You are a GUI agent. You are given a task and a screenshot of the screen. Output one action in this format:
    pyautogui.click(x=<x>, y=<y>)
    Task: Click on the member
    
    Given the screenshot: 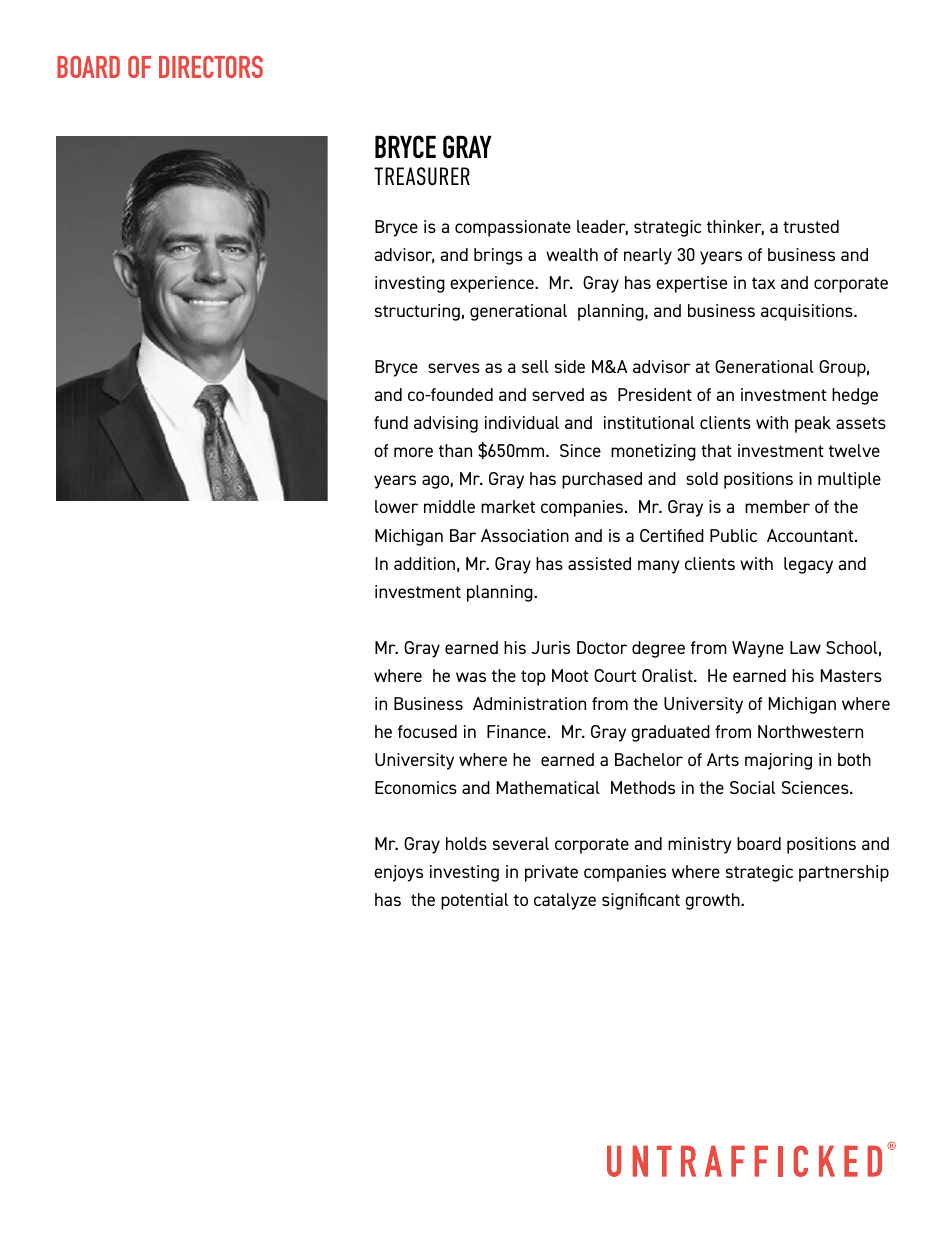 What is the action you would take?
    pyautogui.click(x=777, y=506)
